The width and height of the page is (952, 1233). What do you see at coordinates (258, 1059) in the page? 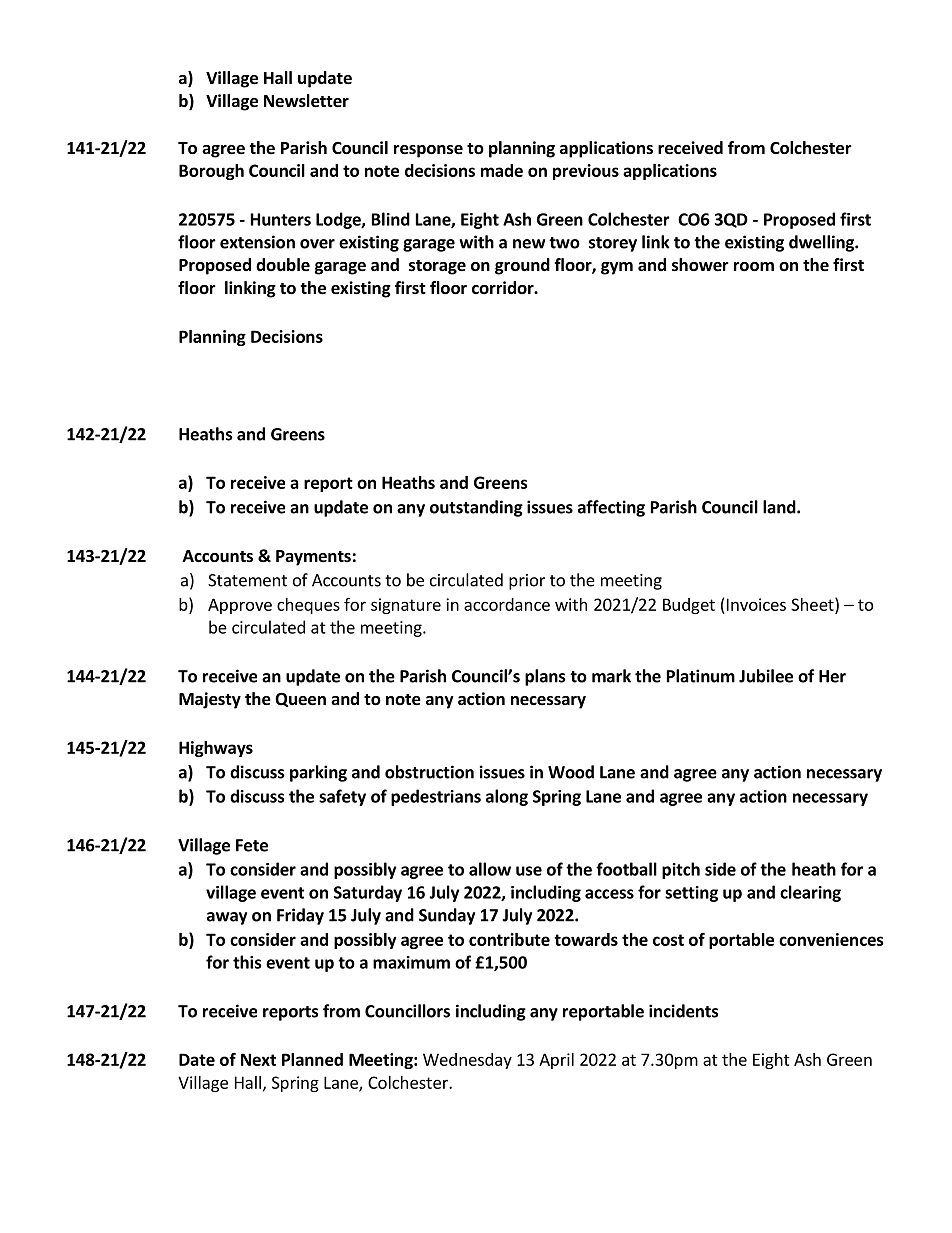
I see `Next` at bounding box center [258, 1059].
